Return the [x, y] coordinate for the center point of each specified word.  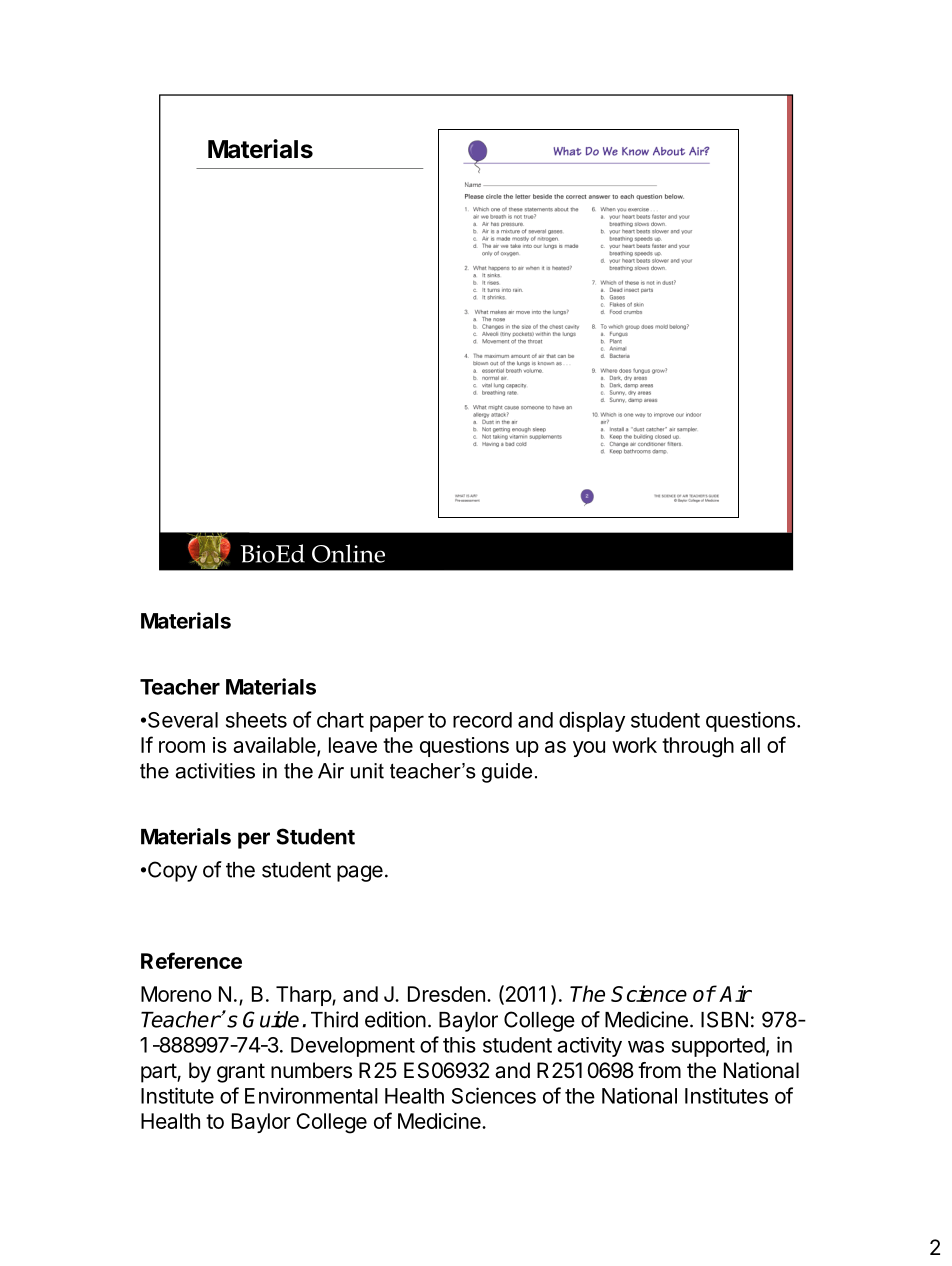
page [360, 873]
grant [241, 1073]
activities [215, 771]
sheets [256, 720]
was [646, 1047]
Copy [172, 871]
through [698, 747]
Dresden [446, 994]
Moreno [176, 994]
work [634, 745]
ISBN [724, 1019]
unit [367, 771]
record [482, 720]
